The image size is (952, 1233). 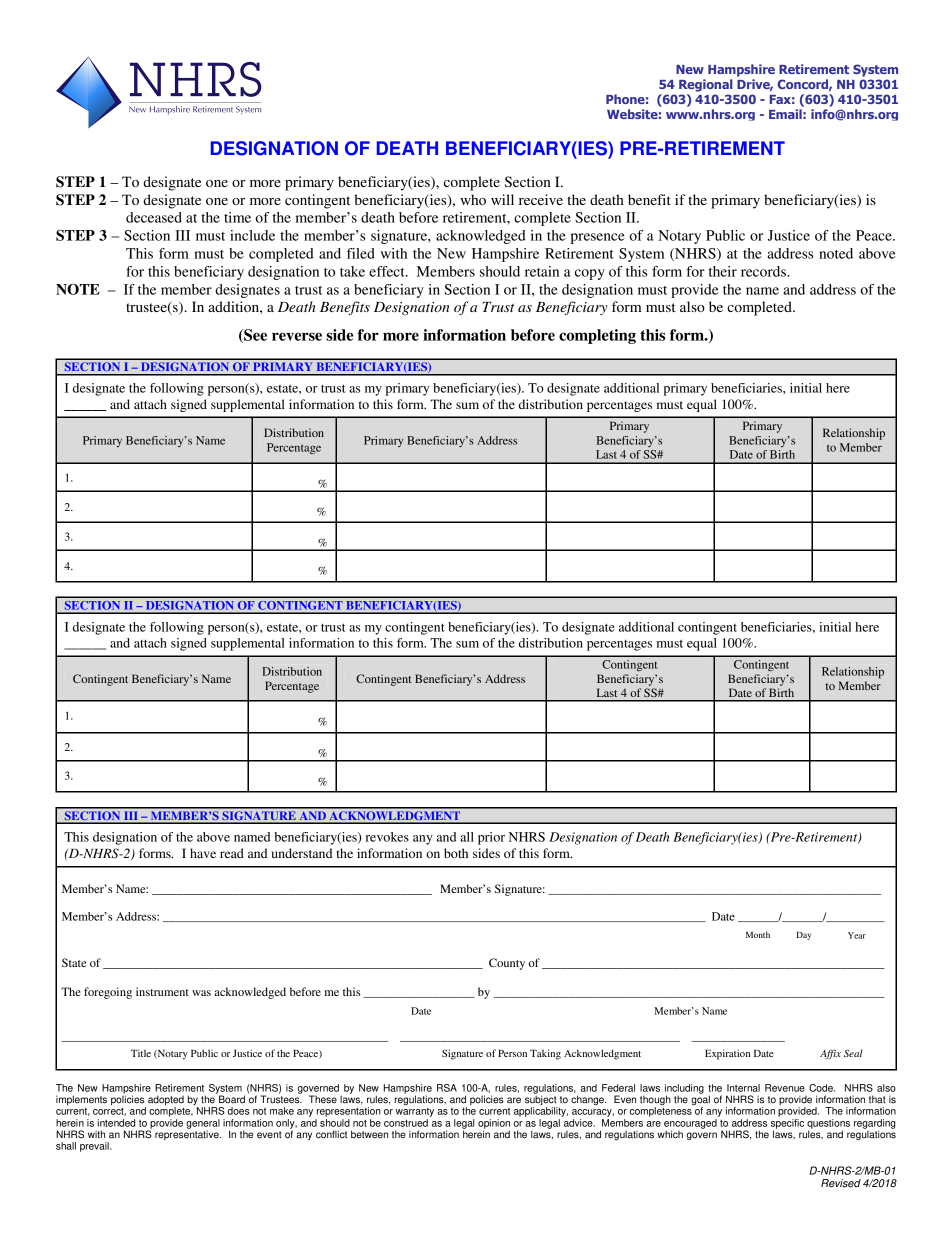 What do you see at coordinates (764, 271) in the image?
I see `records` at bounding box center [764, 271].
